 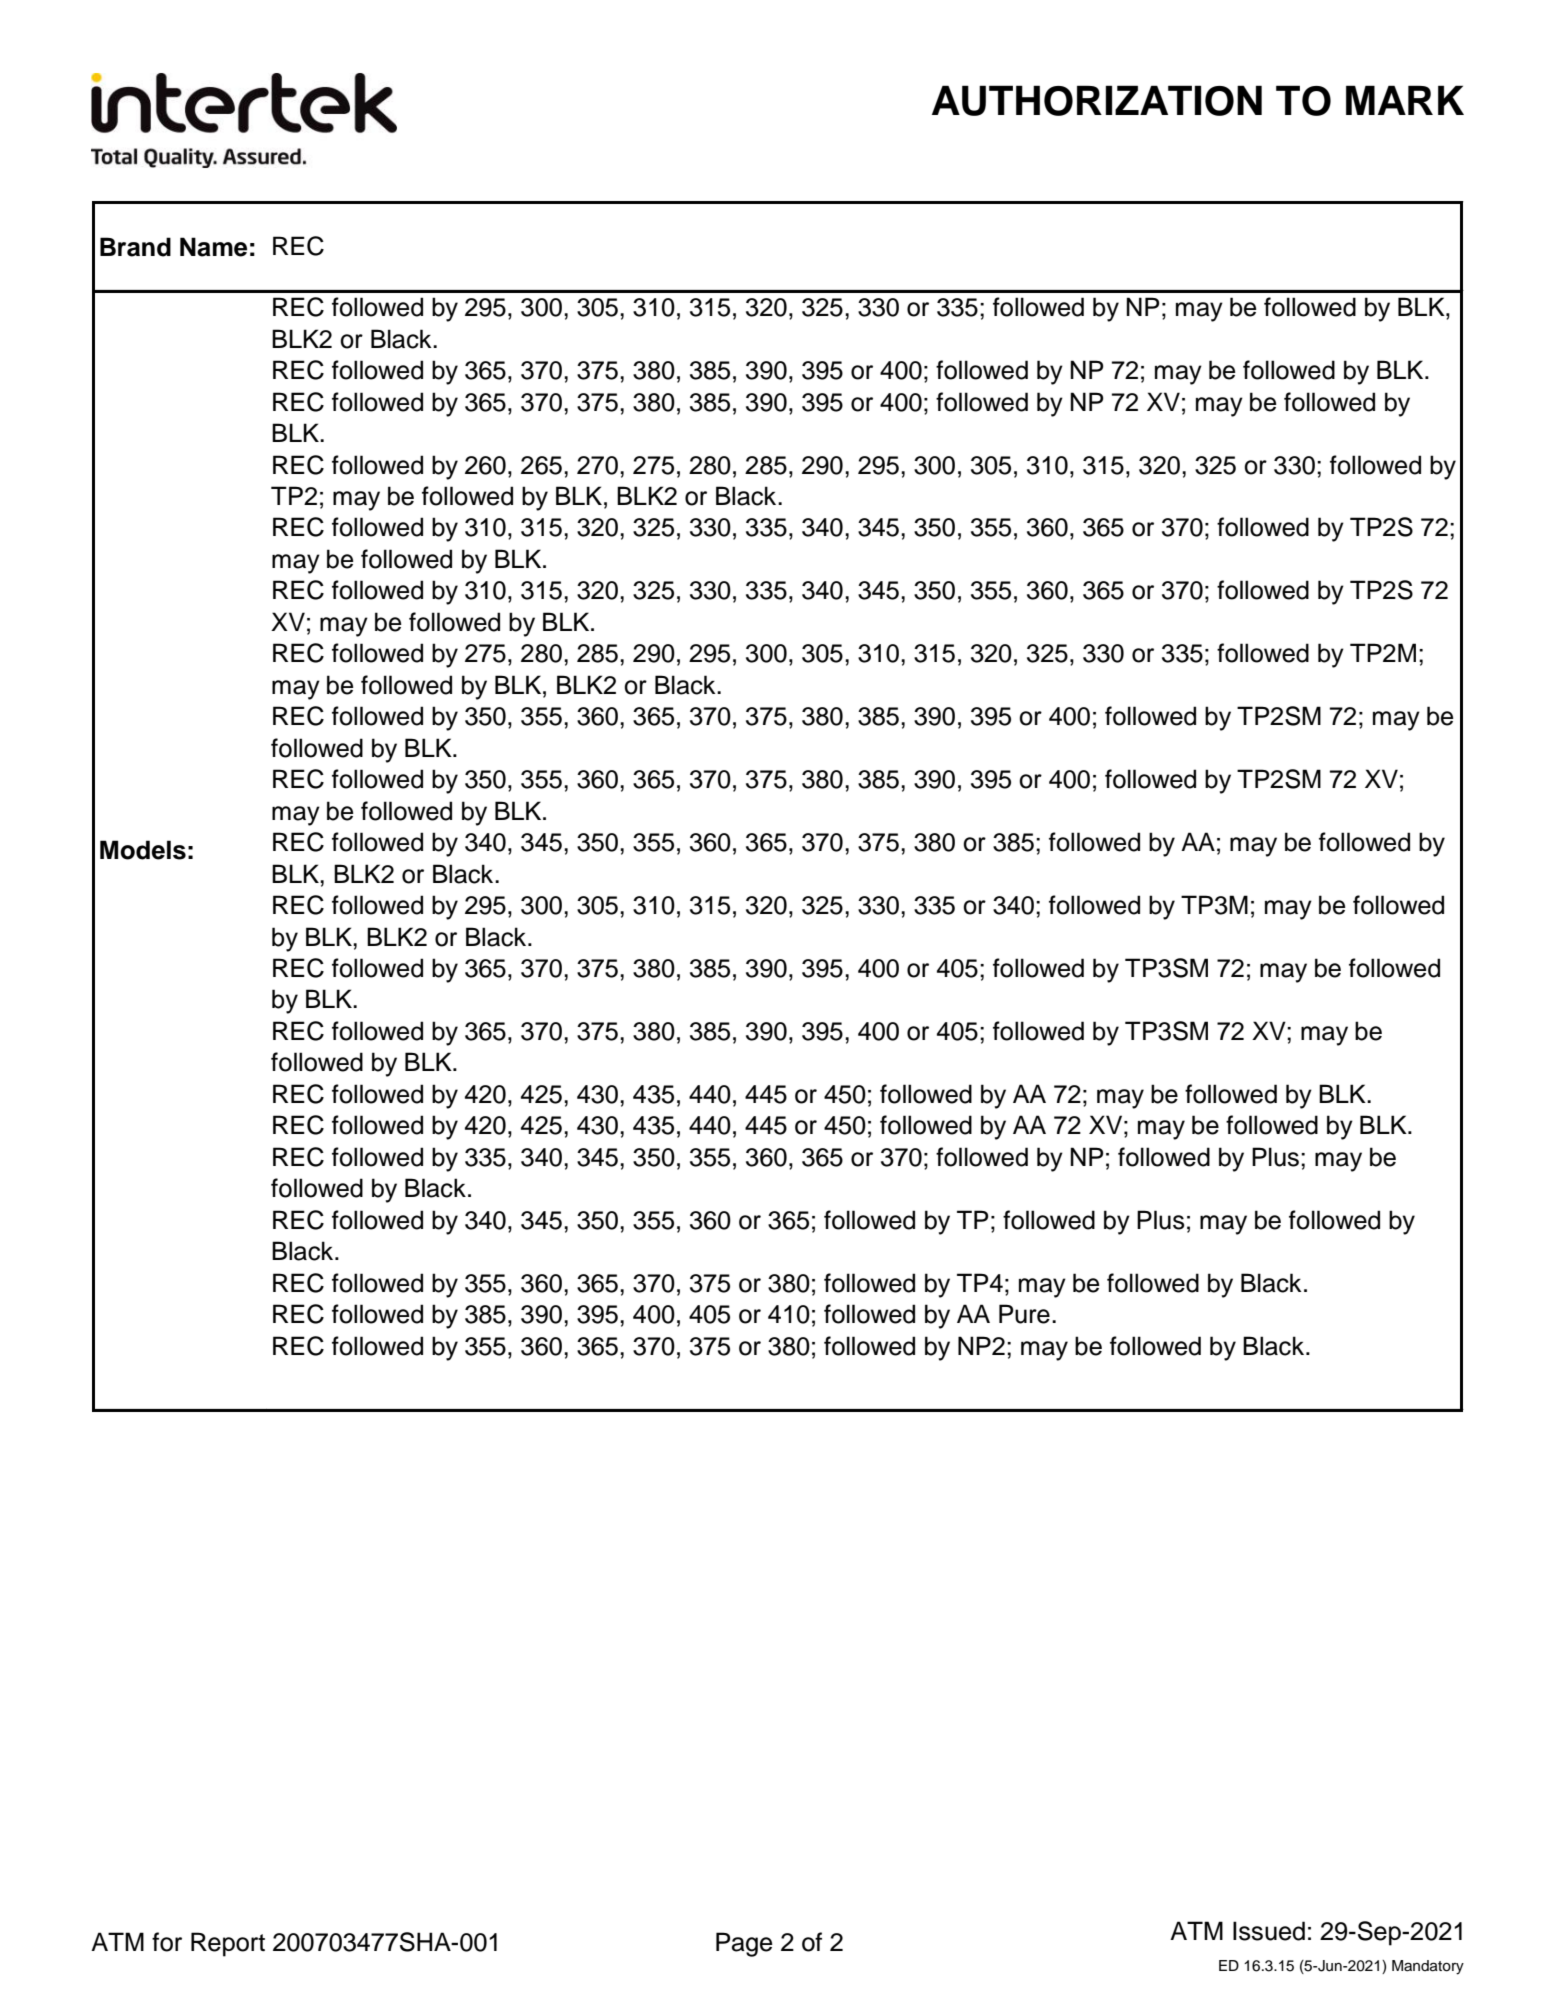 I want to click on Brand, so click(x=135, y=247).
